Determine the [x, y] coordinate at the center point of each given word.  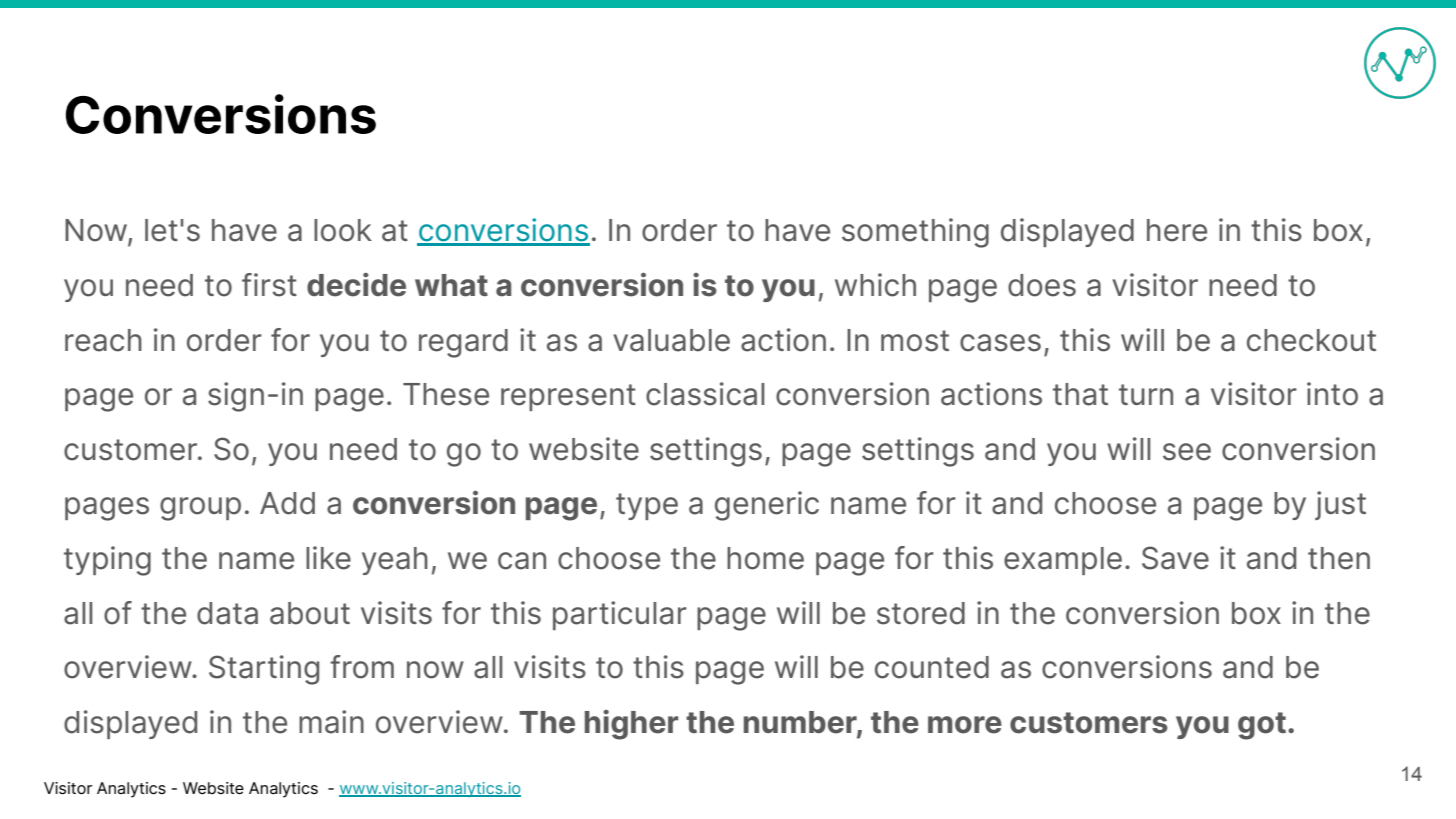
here [1177, 230]
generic [767, 506]
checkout [1311, 340]
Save [1175, 558]
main [331, 722]
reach [103, 340]
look [343, 230]
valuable [671, 340]
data [227, 613]
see [1187, 452]
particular [620, 615]
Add [287, 503]
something [915, 233]
